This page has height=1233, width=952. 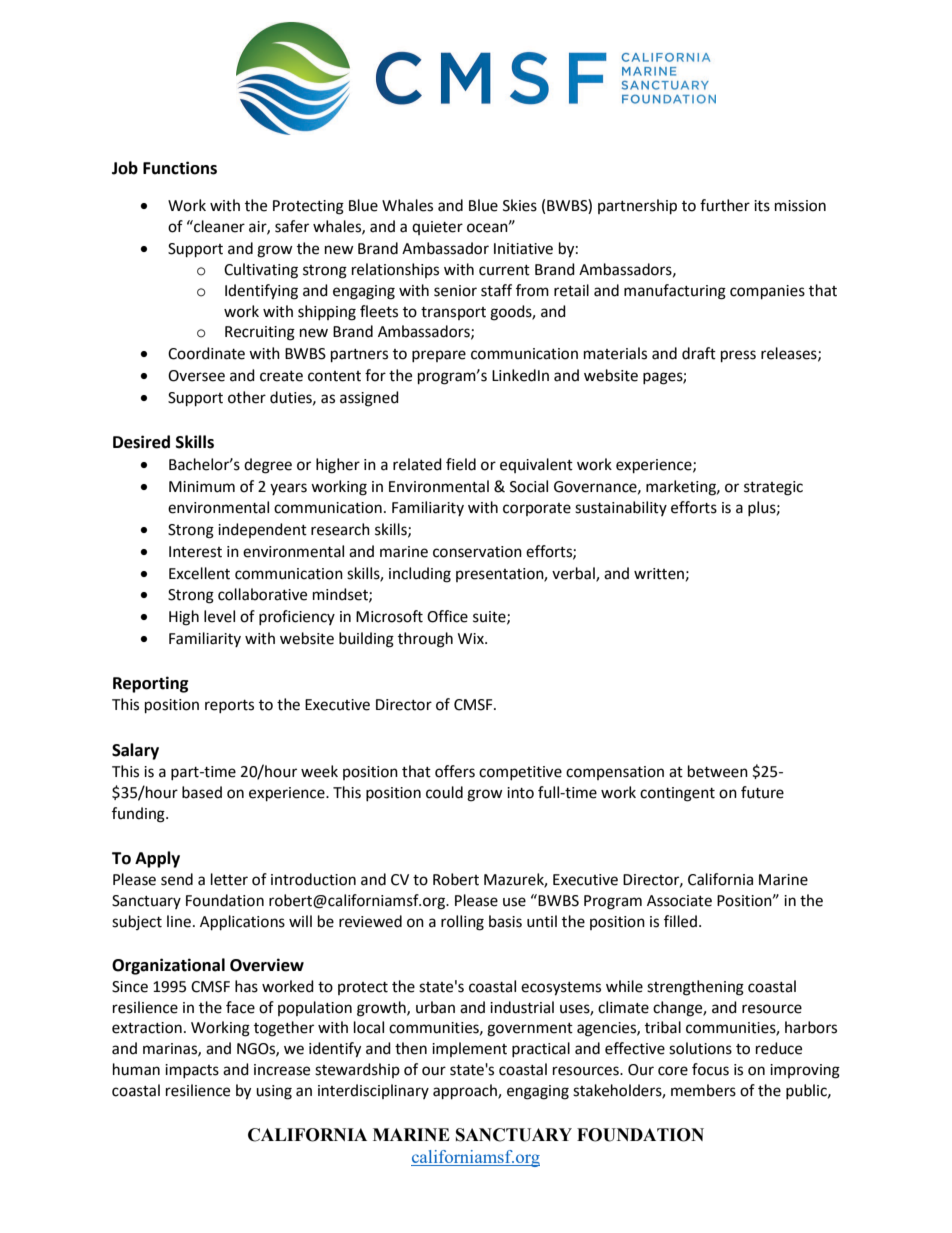 I want to click on Oversee, so click(x=196, y=376).
